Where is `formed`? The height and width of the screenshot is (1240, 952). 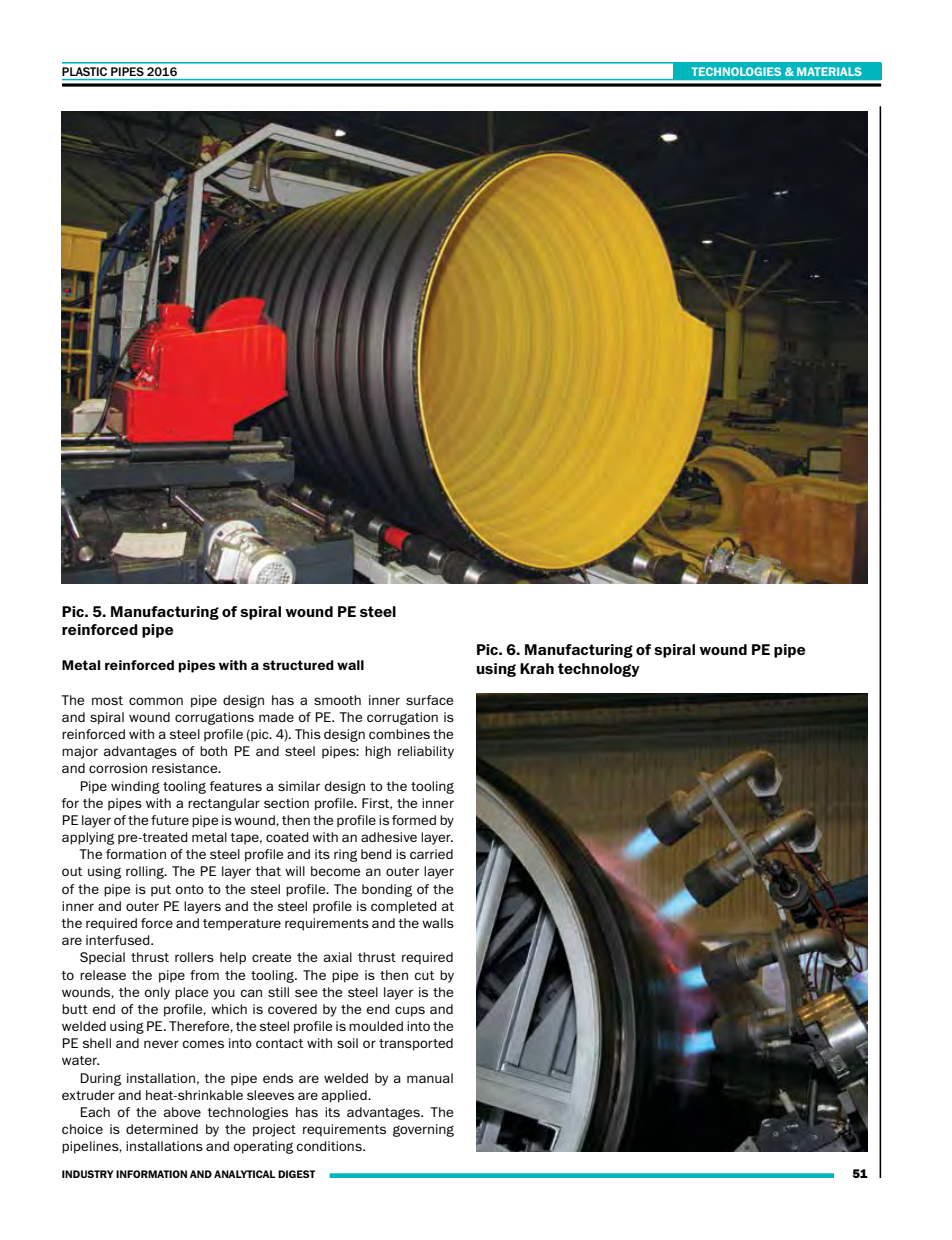 formed is located at coordinates (414, 820).
